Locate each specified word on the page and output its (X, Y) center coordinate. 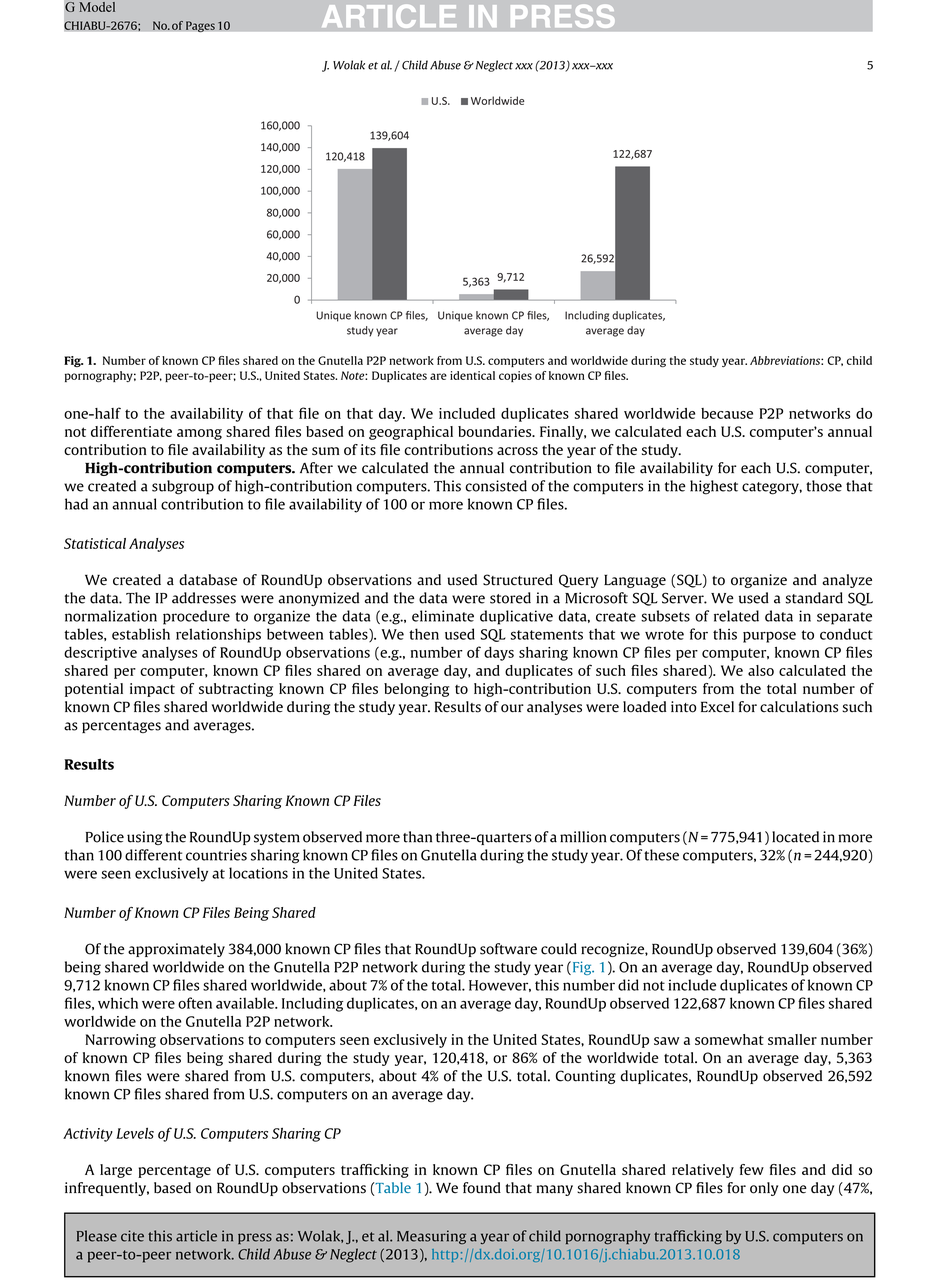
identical (472, 375)
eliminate (443, 616)
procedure (196, 617)
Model (97, 7)
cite (132, 1236)
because (727, 413)
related (736, 616)
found (482, 1188)
